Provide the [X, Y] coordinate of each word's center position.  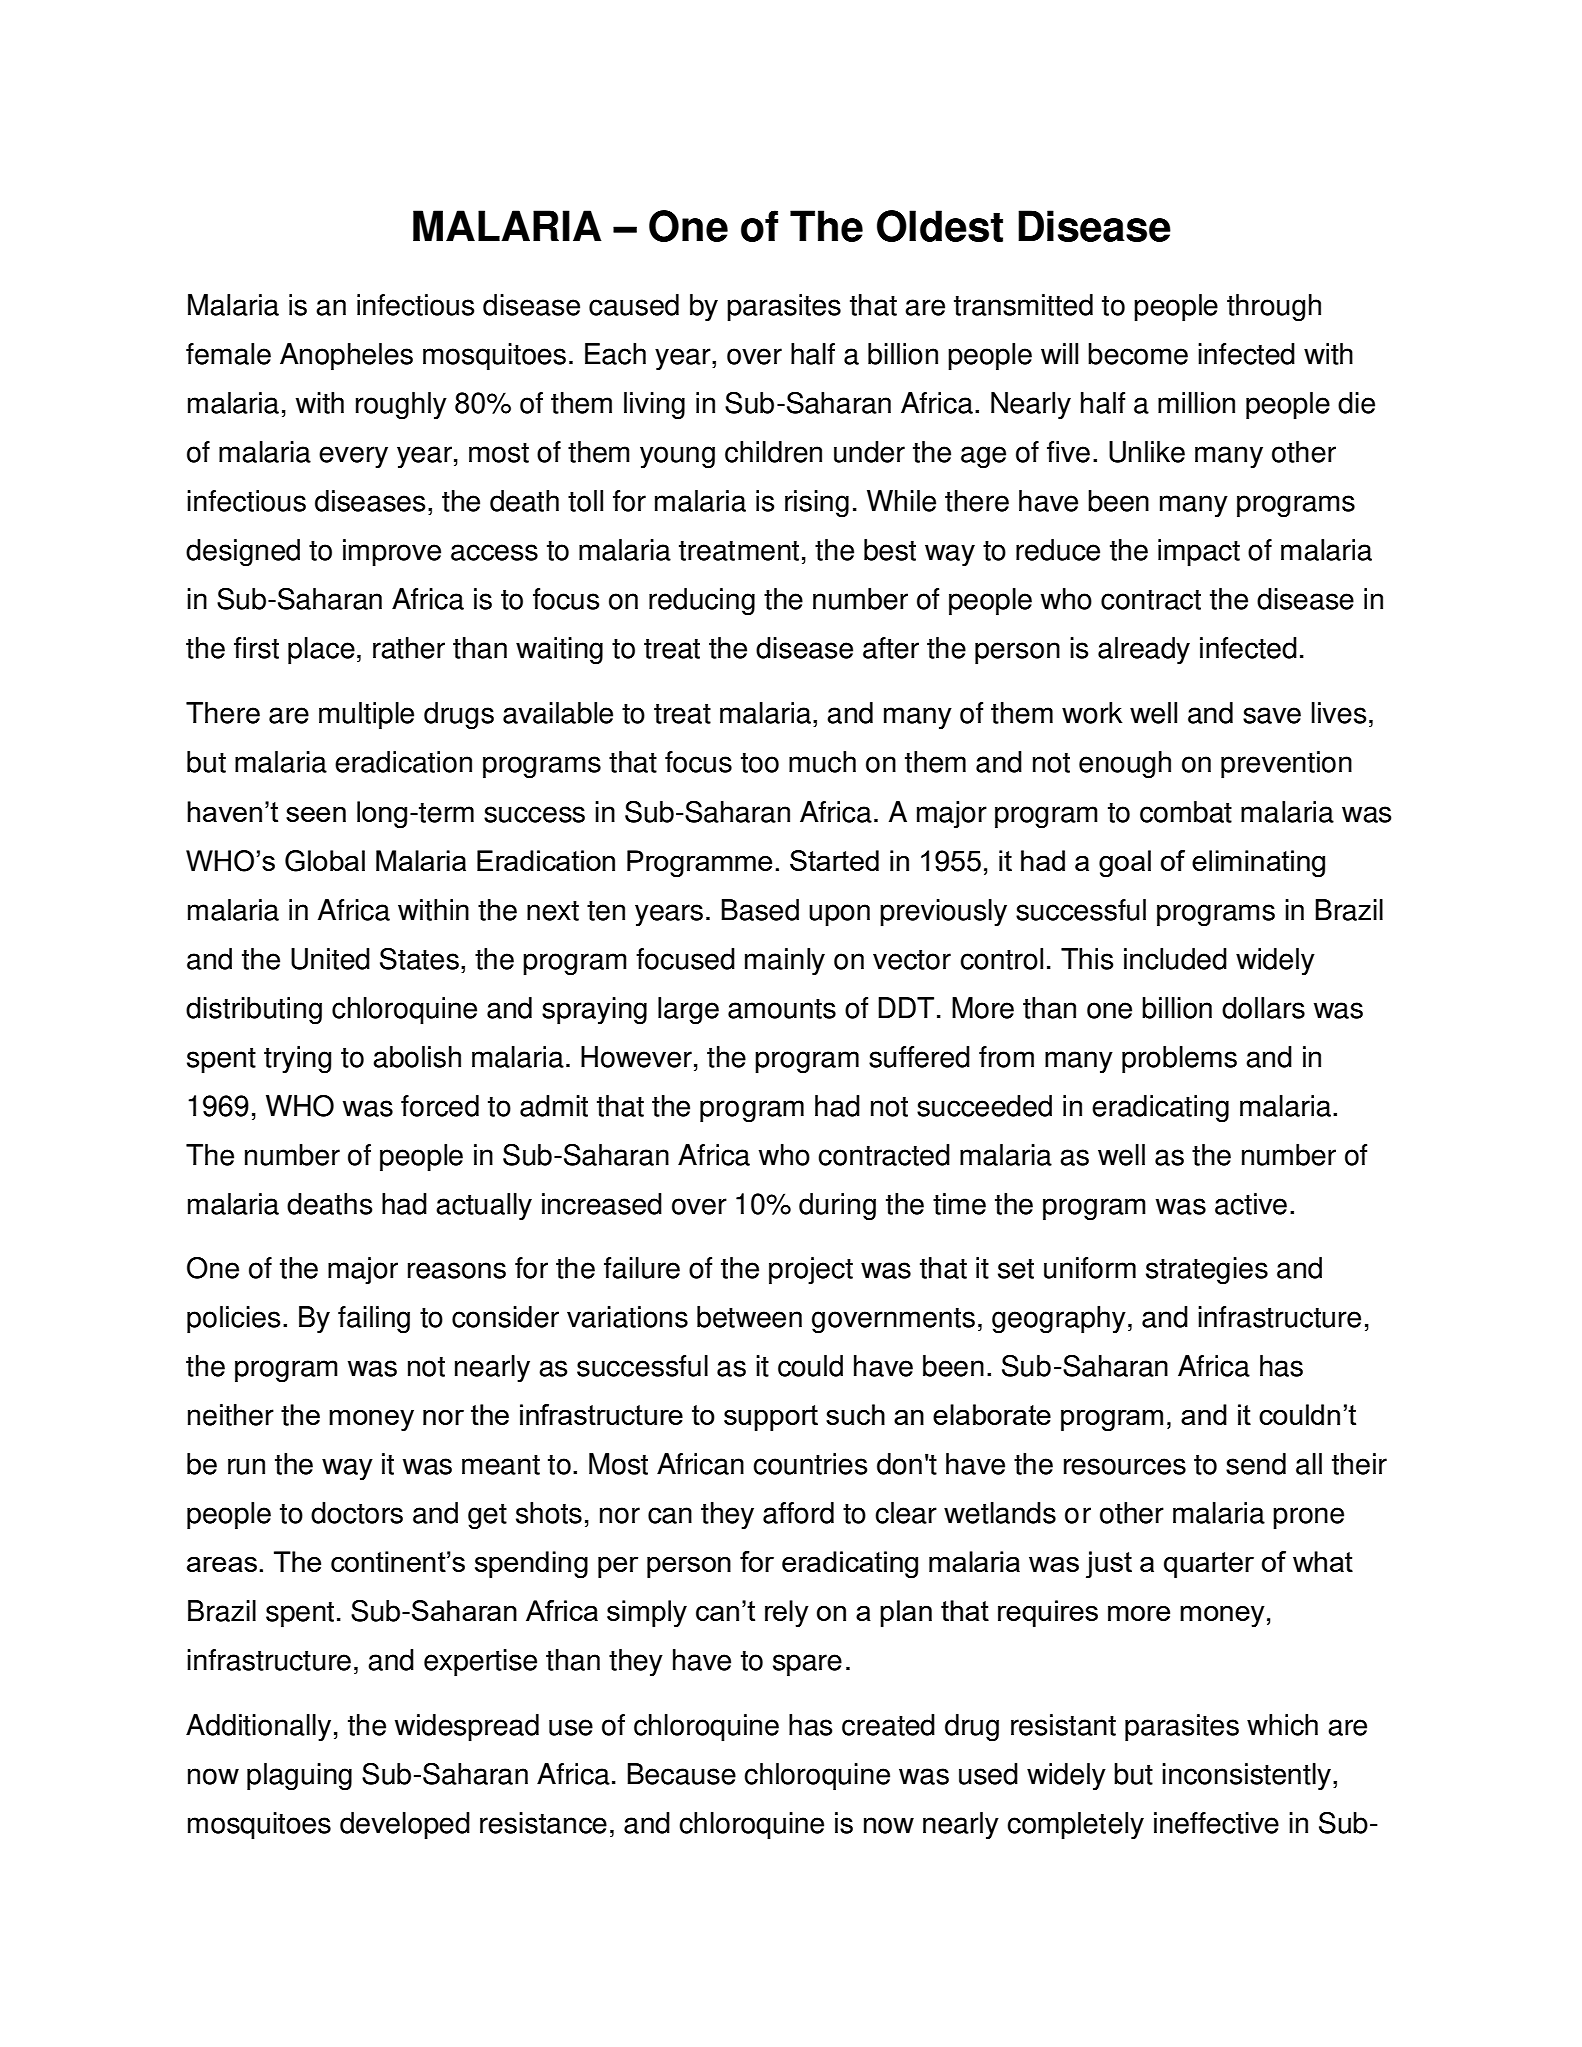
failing [374, 1320]
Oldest [940, 226]
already [1144, 650]
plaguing [299, 1777]
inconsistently [1246, 1776]
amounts [782, 1009]
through [1274, 308]
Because [681, 1774]
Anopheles [346, 357]
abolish [417, 1057]
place [321, 651]
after [891, 648]
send [1256, 1464]
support [771, 1418]
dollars [1263, 1008]
